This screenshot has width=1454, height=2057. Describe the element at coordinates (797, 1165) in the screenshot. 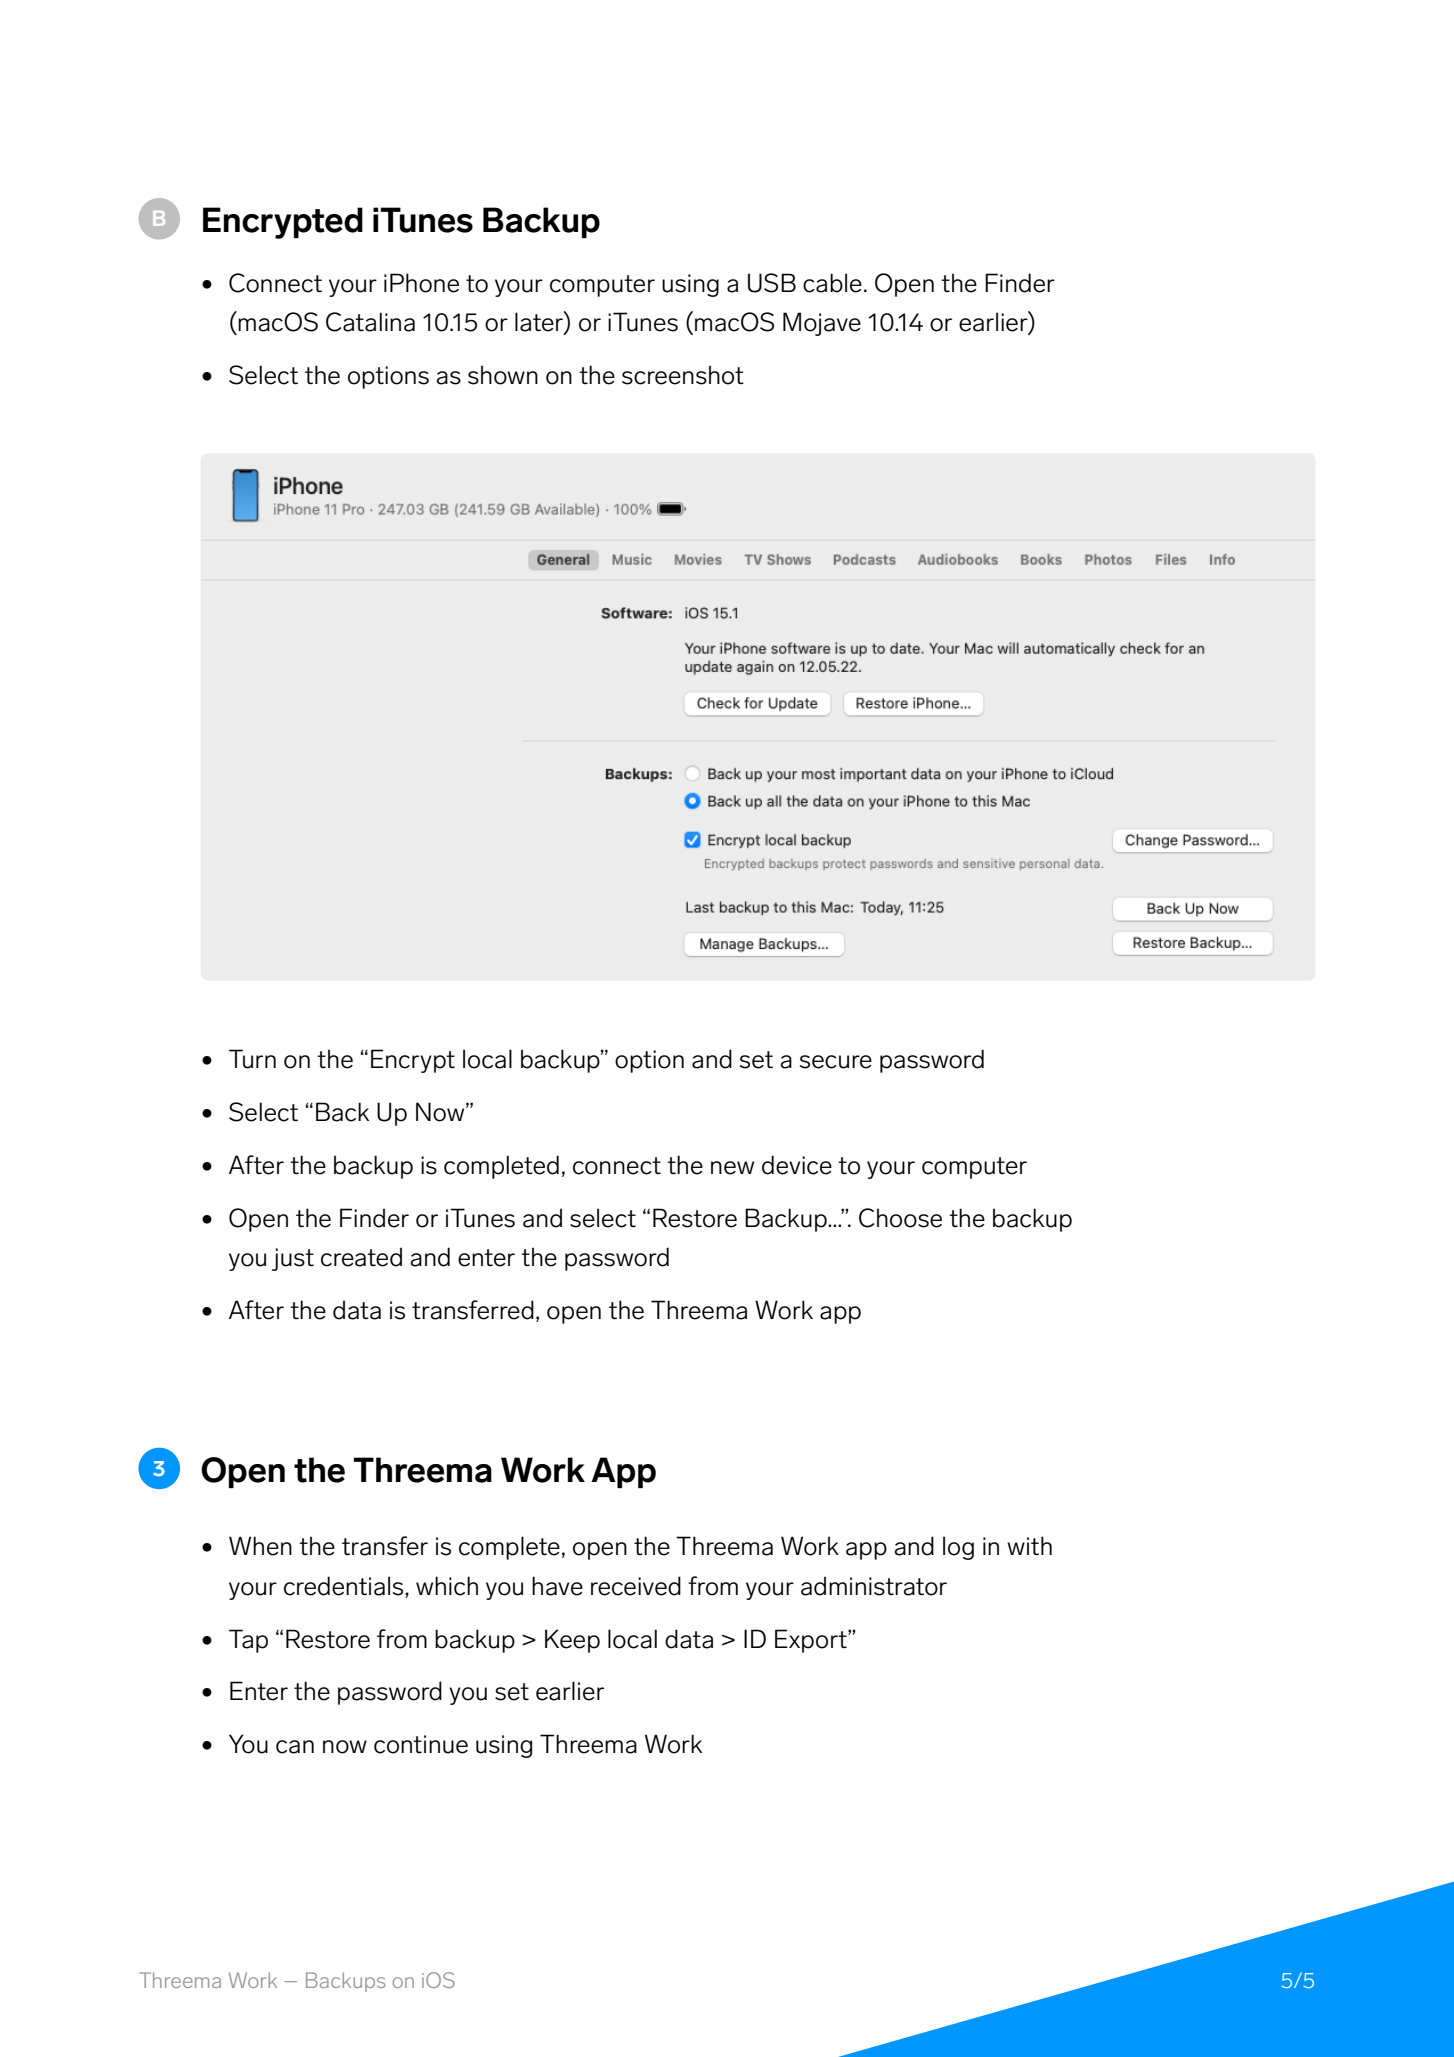

I see `device` at that location.
